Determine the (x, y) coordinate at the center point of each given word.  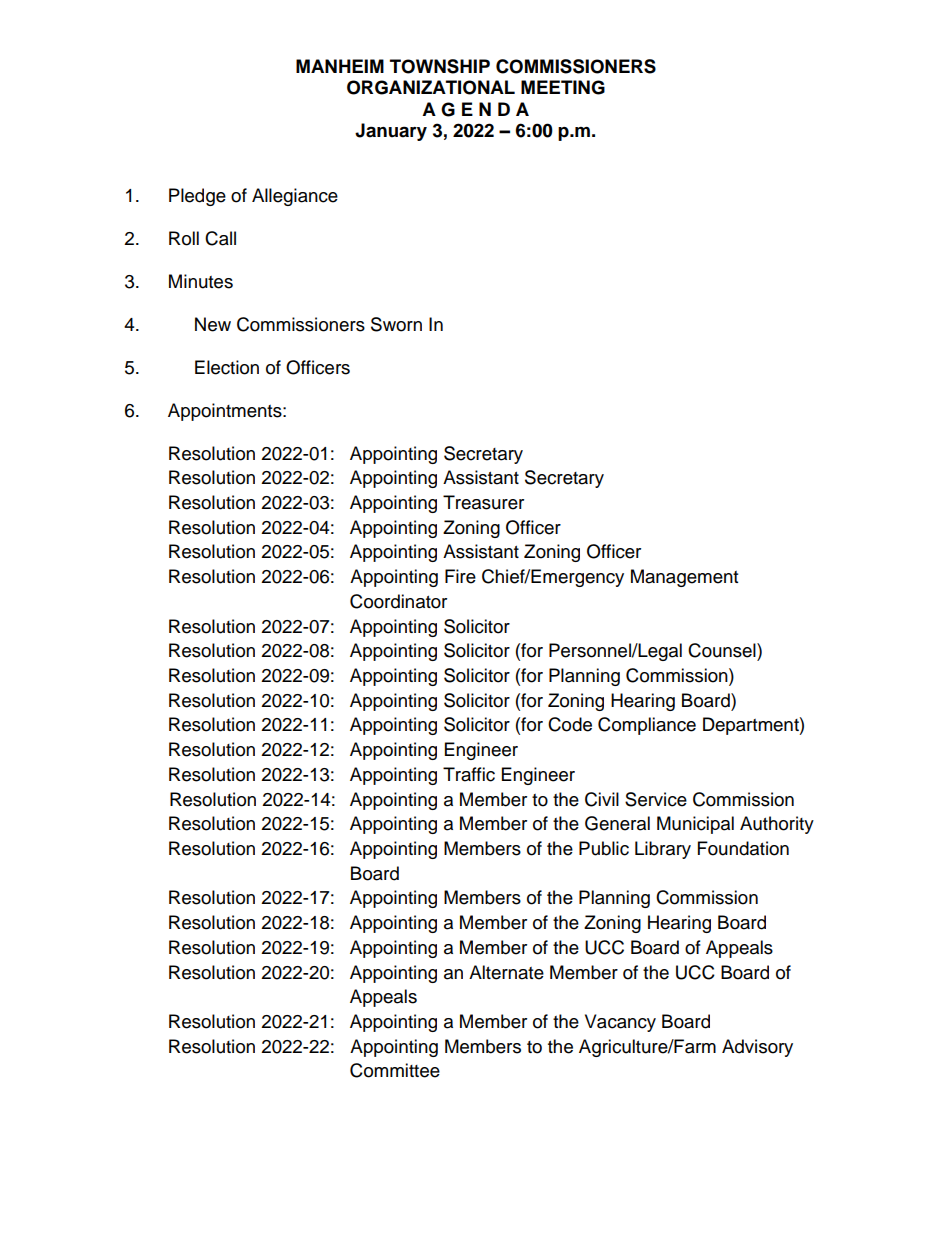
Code (570, 724)
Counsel (723, 650)
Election (227, 367)
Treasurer (483, 502)
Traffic (469, 774)
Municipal (695, 825)
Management (684, 578)
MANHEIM (340, 66)
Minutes (201, 281)
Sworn (396, 324)
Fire (460, 576)
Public (604, 848)
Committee (395, 1070)
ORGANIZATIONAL (431, 87)
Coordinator (398, 601)
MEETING (563, 87)
